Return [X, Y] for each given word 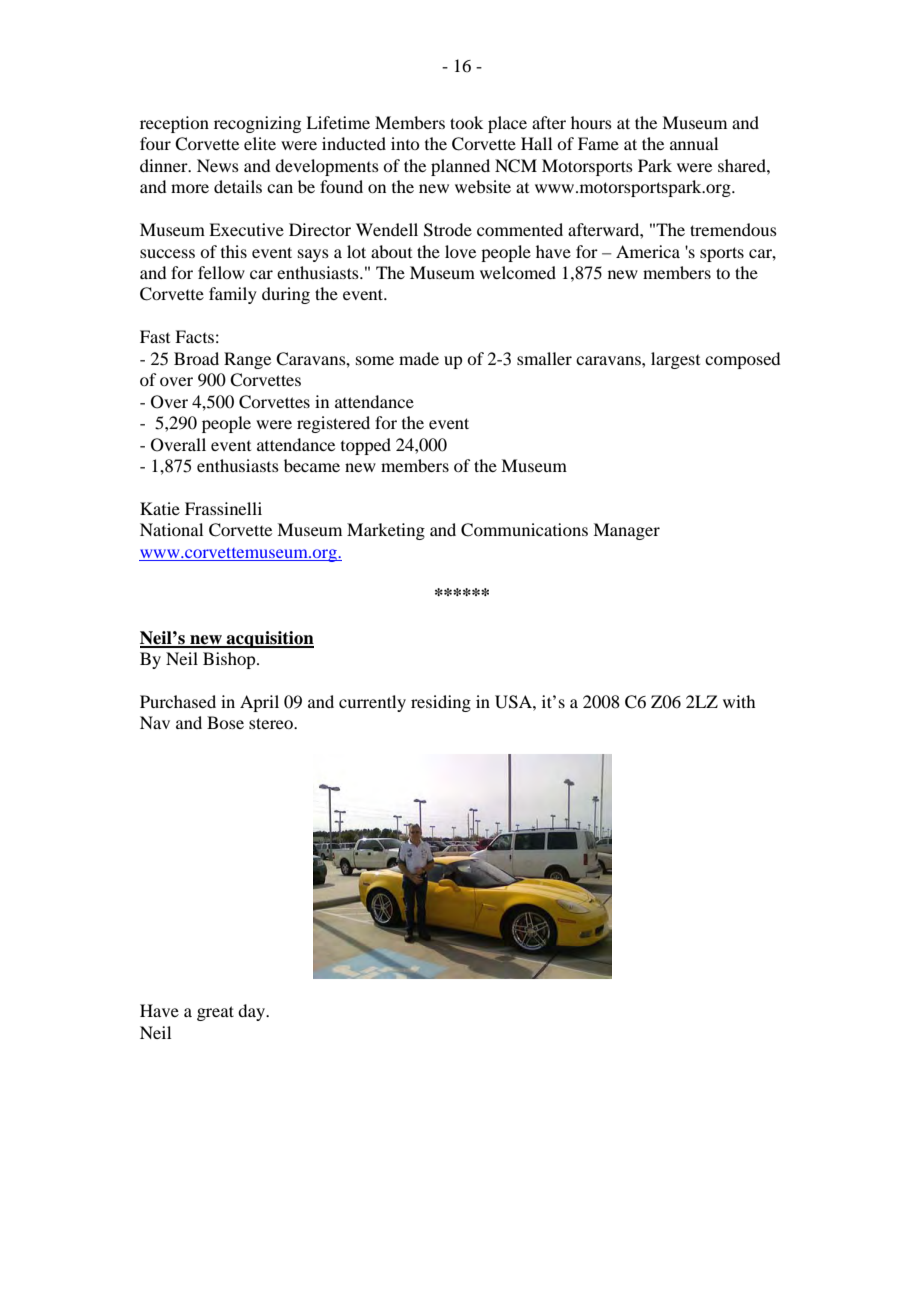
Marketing [386, 531]
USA [514, 702]
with [739, 701]
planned [460, 167]
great [215, 1013]
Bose [225, 722]
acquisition [269, 639]
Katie [160, 508]
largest [675, 360]
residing [441, 703]
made [419, 358]
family [233, 295]
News [218, 165]
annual [694, 143]
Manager [626, 531]
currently [372, 703]
